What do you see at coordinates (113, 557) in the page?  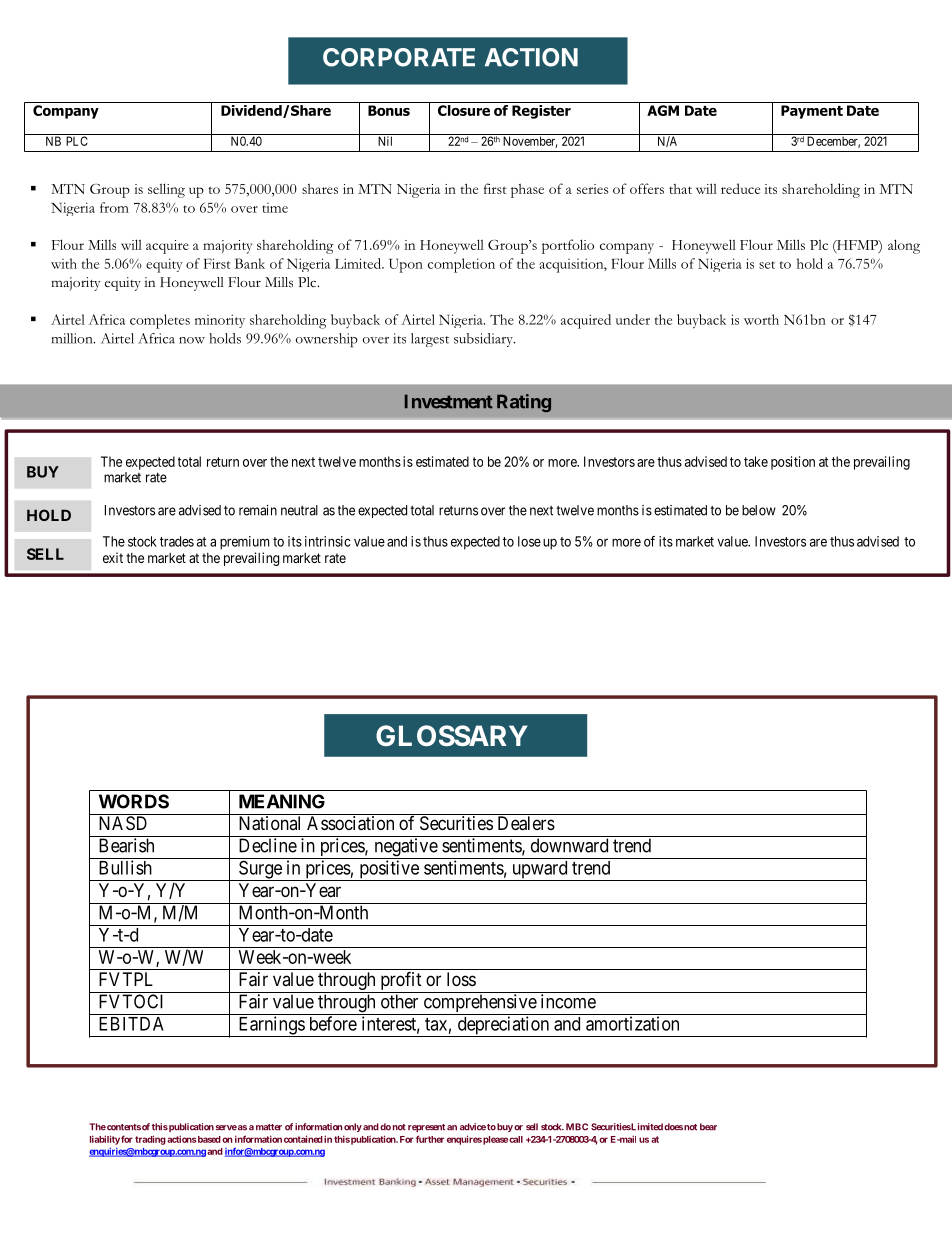 I see `exit` at bounding box center [113, 557].
